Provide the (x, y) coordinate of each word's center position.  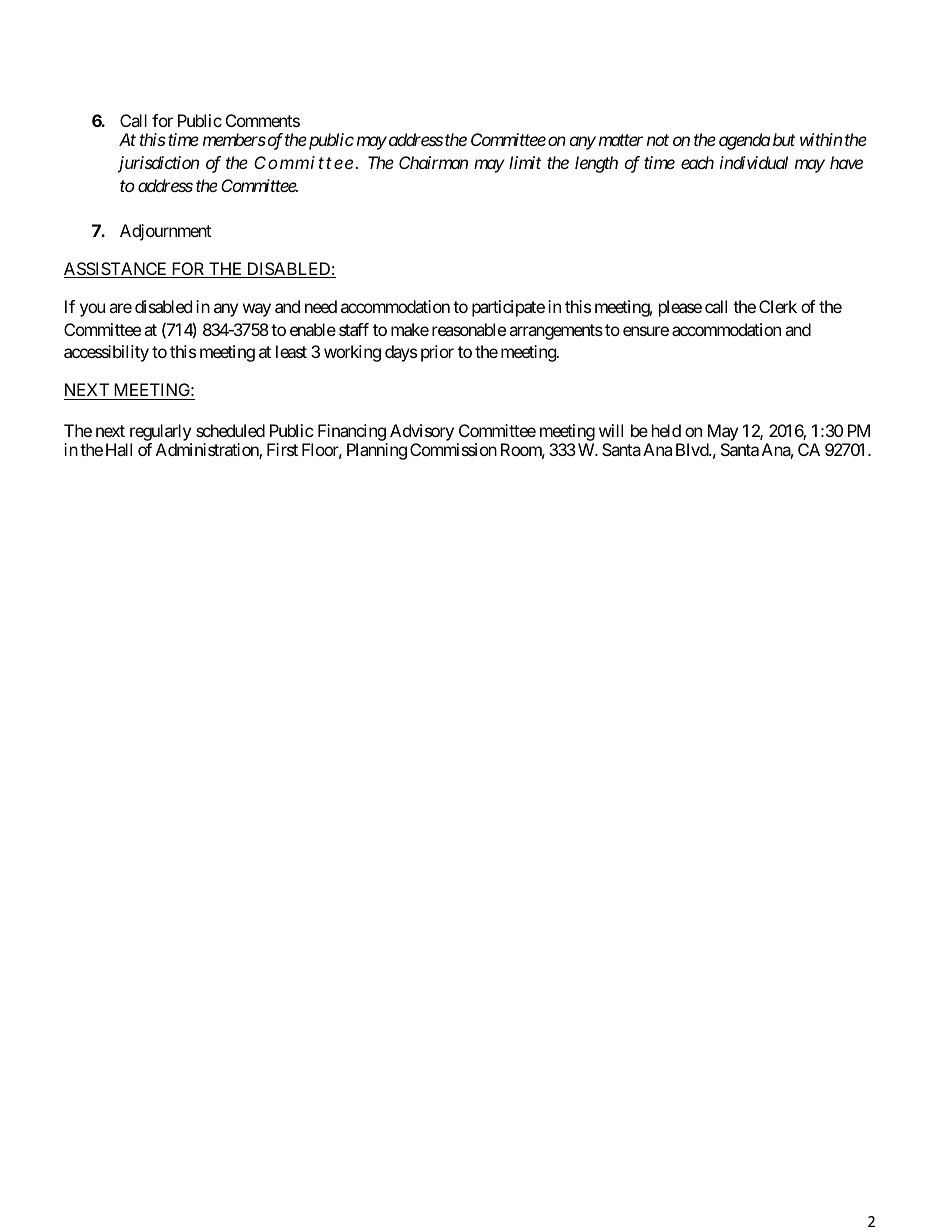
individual (754, 162)
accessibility (106, 353)
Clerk (778, 306)
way (257, 310)
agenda (744, 141)
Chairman (433, 162)
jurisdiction (158, 164)
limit (525, 162)
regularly (160, 432)
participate (508, 308)
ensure (646, 331)
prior (437, 353)
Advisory (422, 432)
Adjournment (165, 232)
